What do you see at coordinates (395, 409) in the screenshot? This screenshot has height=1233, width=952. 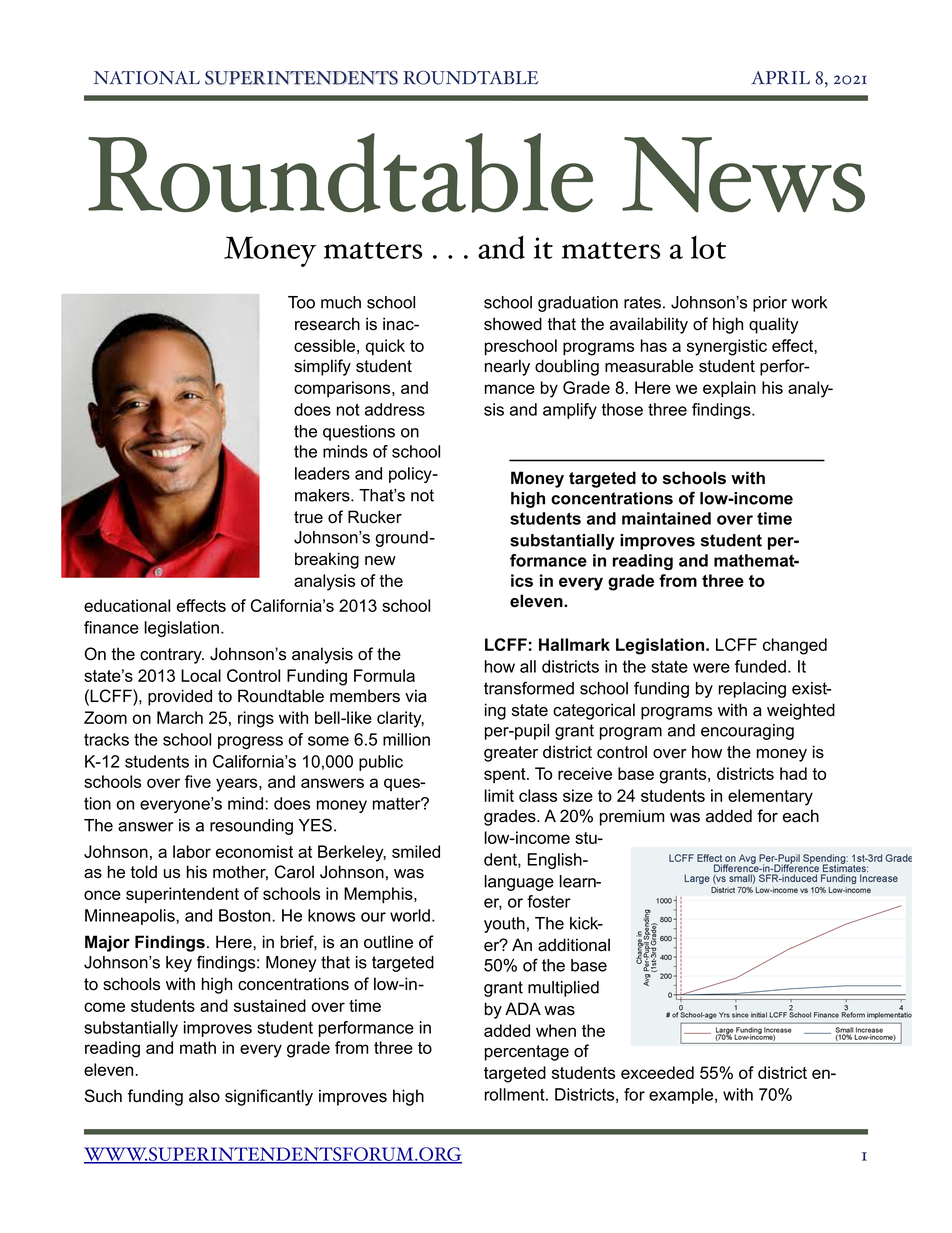 I see `address` at bounding box center [395, 409].
